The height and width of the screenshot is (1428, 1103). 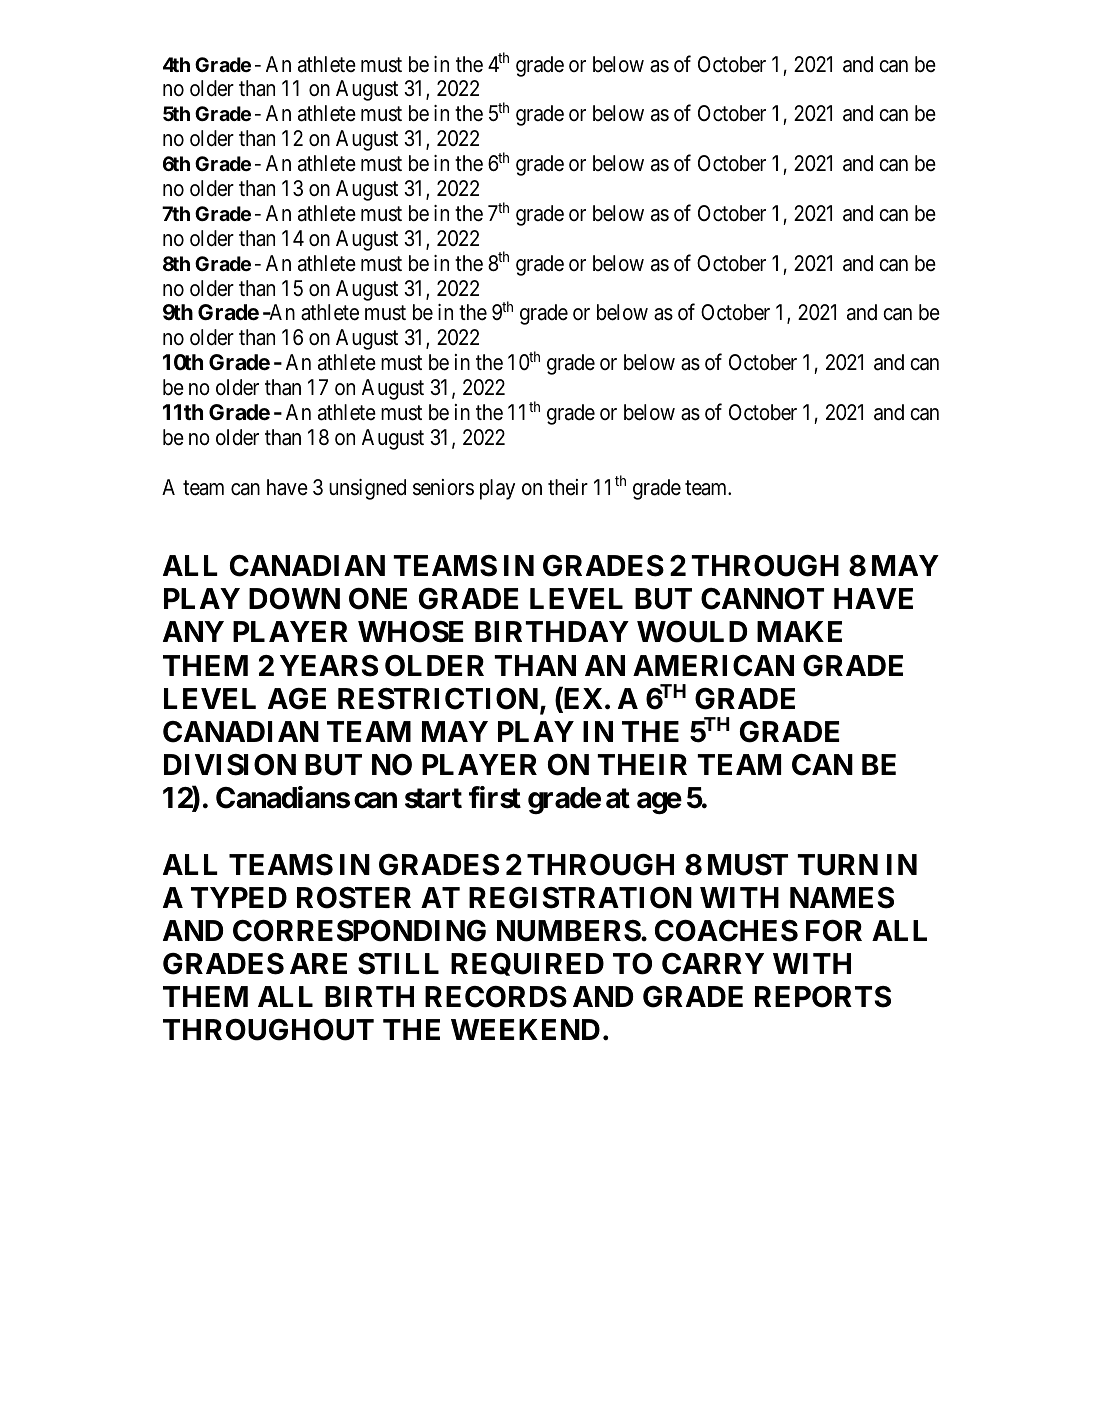 I want to click on first, so click(x=495, y=797).
